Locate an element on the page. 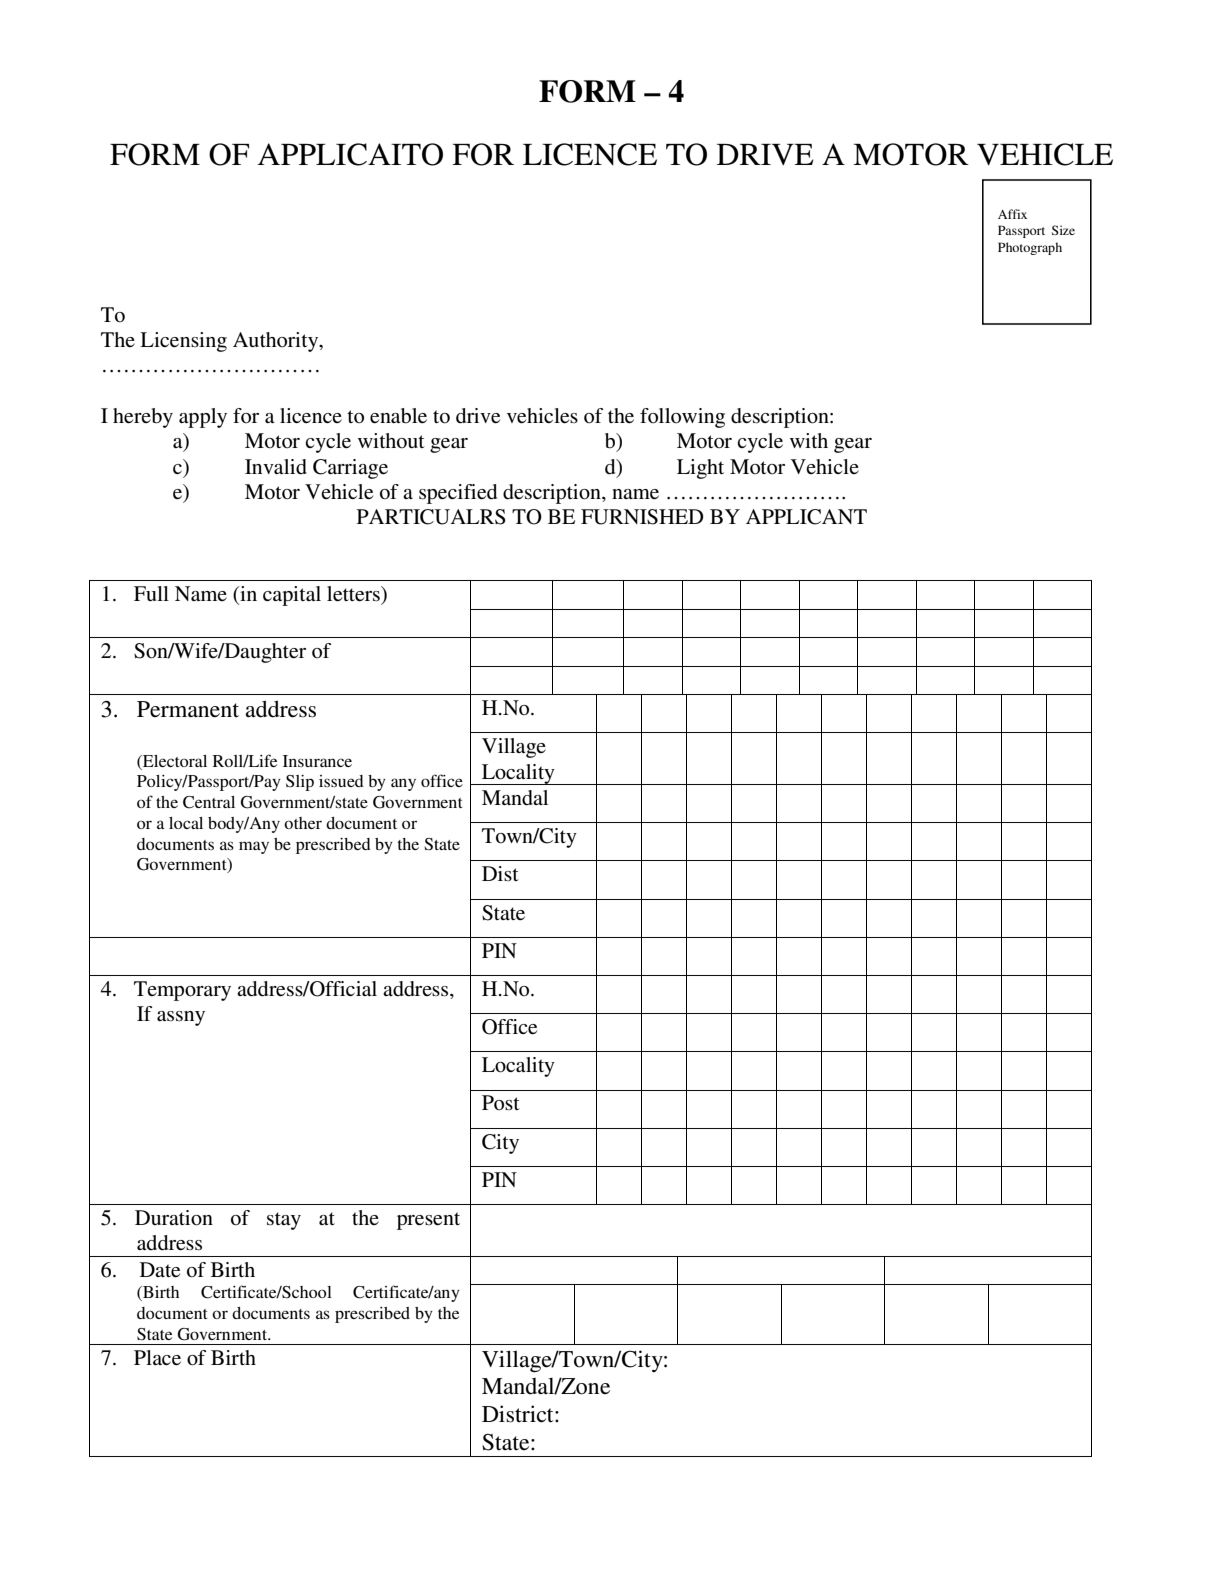  Temporary is located at coordinates (182, 991).
